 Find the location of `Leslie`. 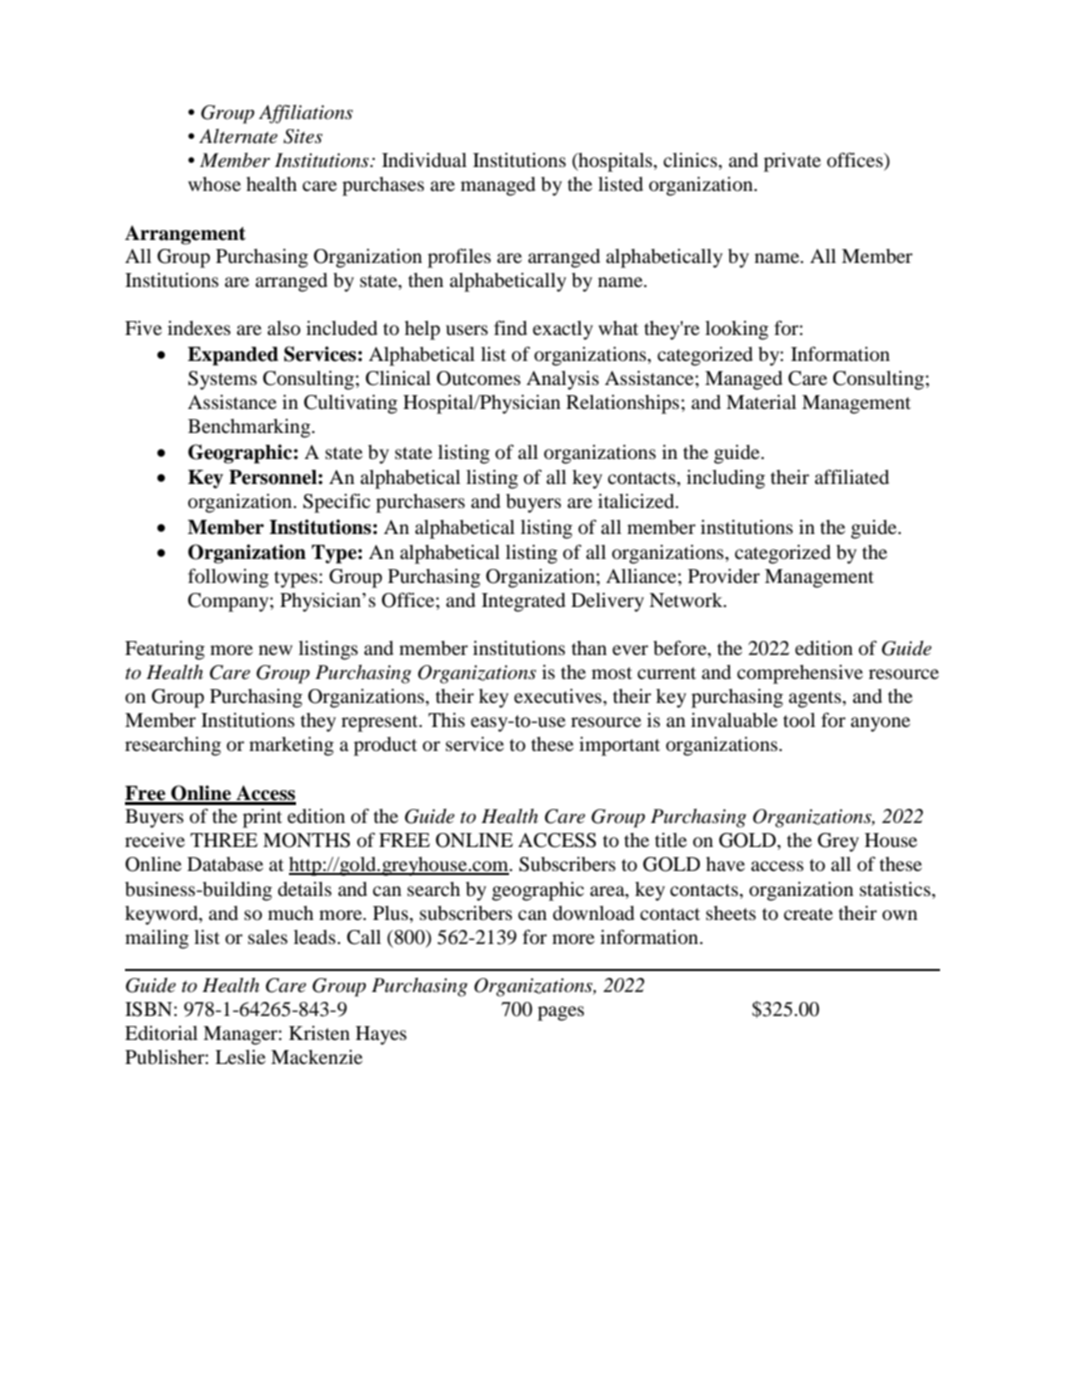

Leslie is located at coordinates (240, 1057).
